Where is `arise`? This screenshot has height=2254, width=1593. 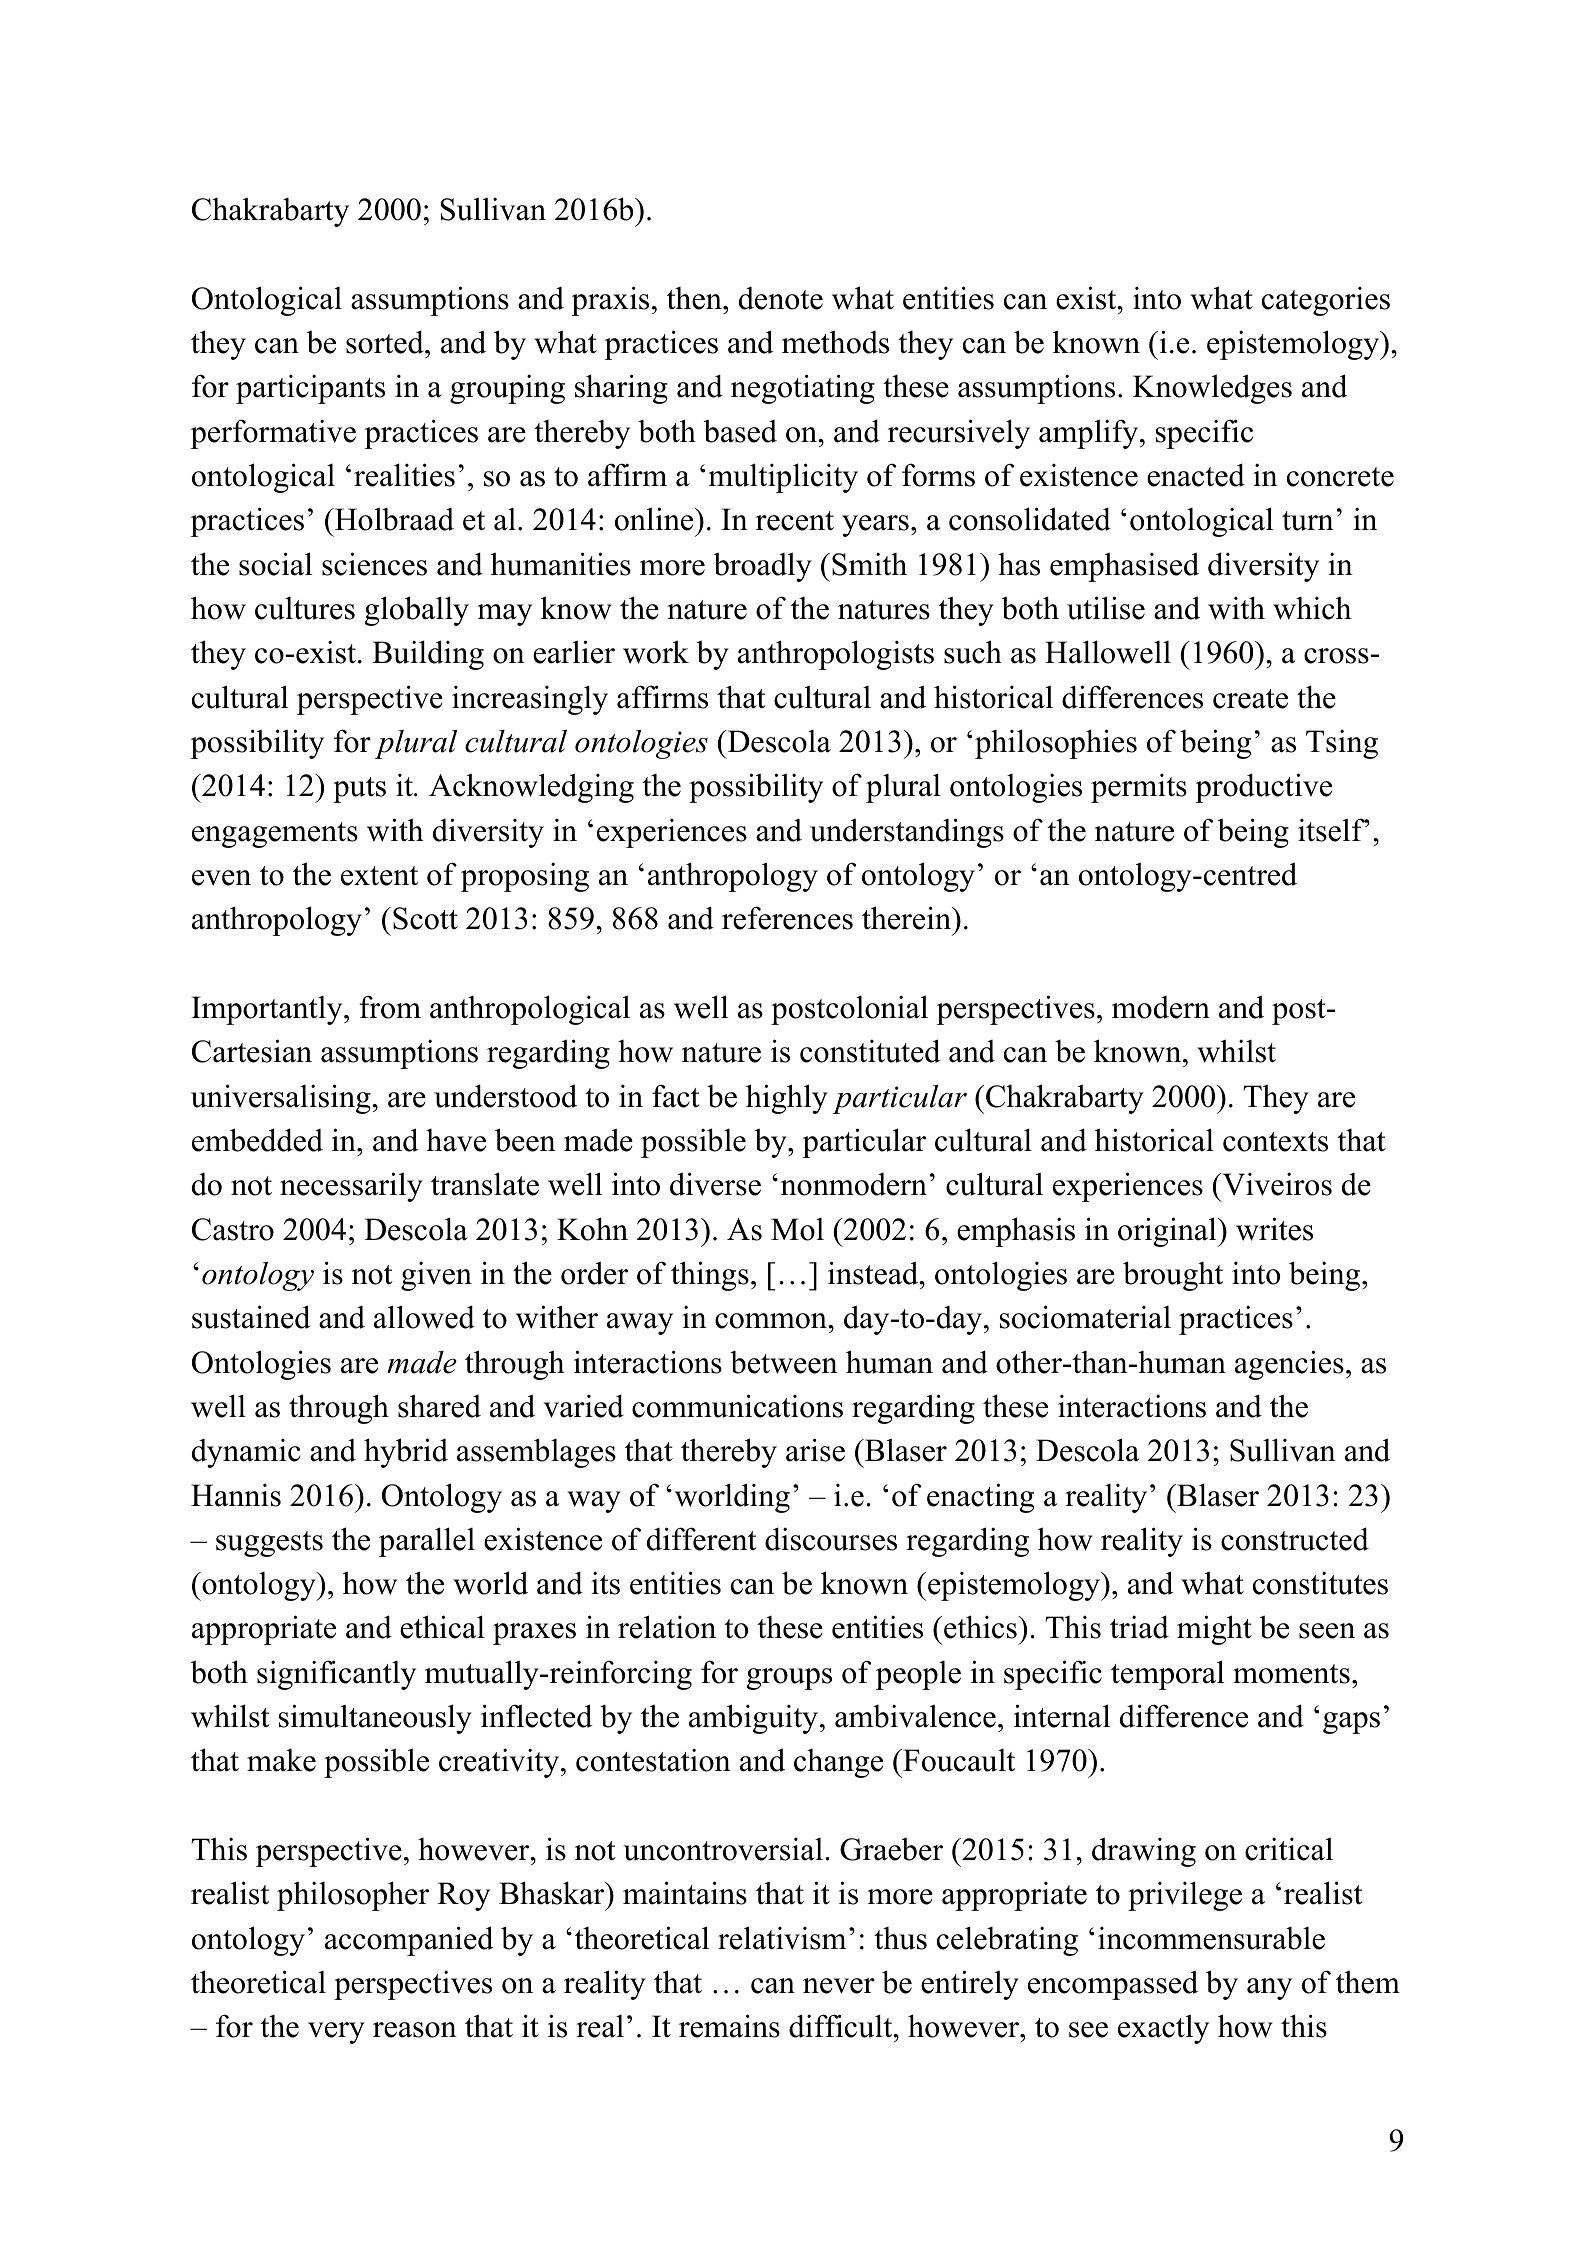
arise is located at coordinates (815, 1450).
